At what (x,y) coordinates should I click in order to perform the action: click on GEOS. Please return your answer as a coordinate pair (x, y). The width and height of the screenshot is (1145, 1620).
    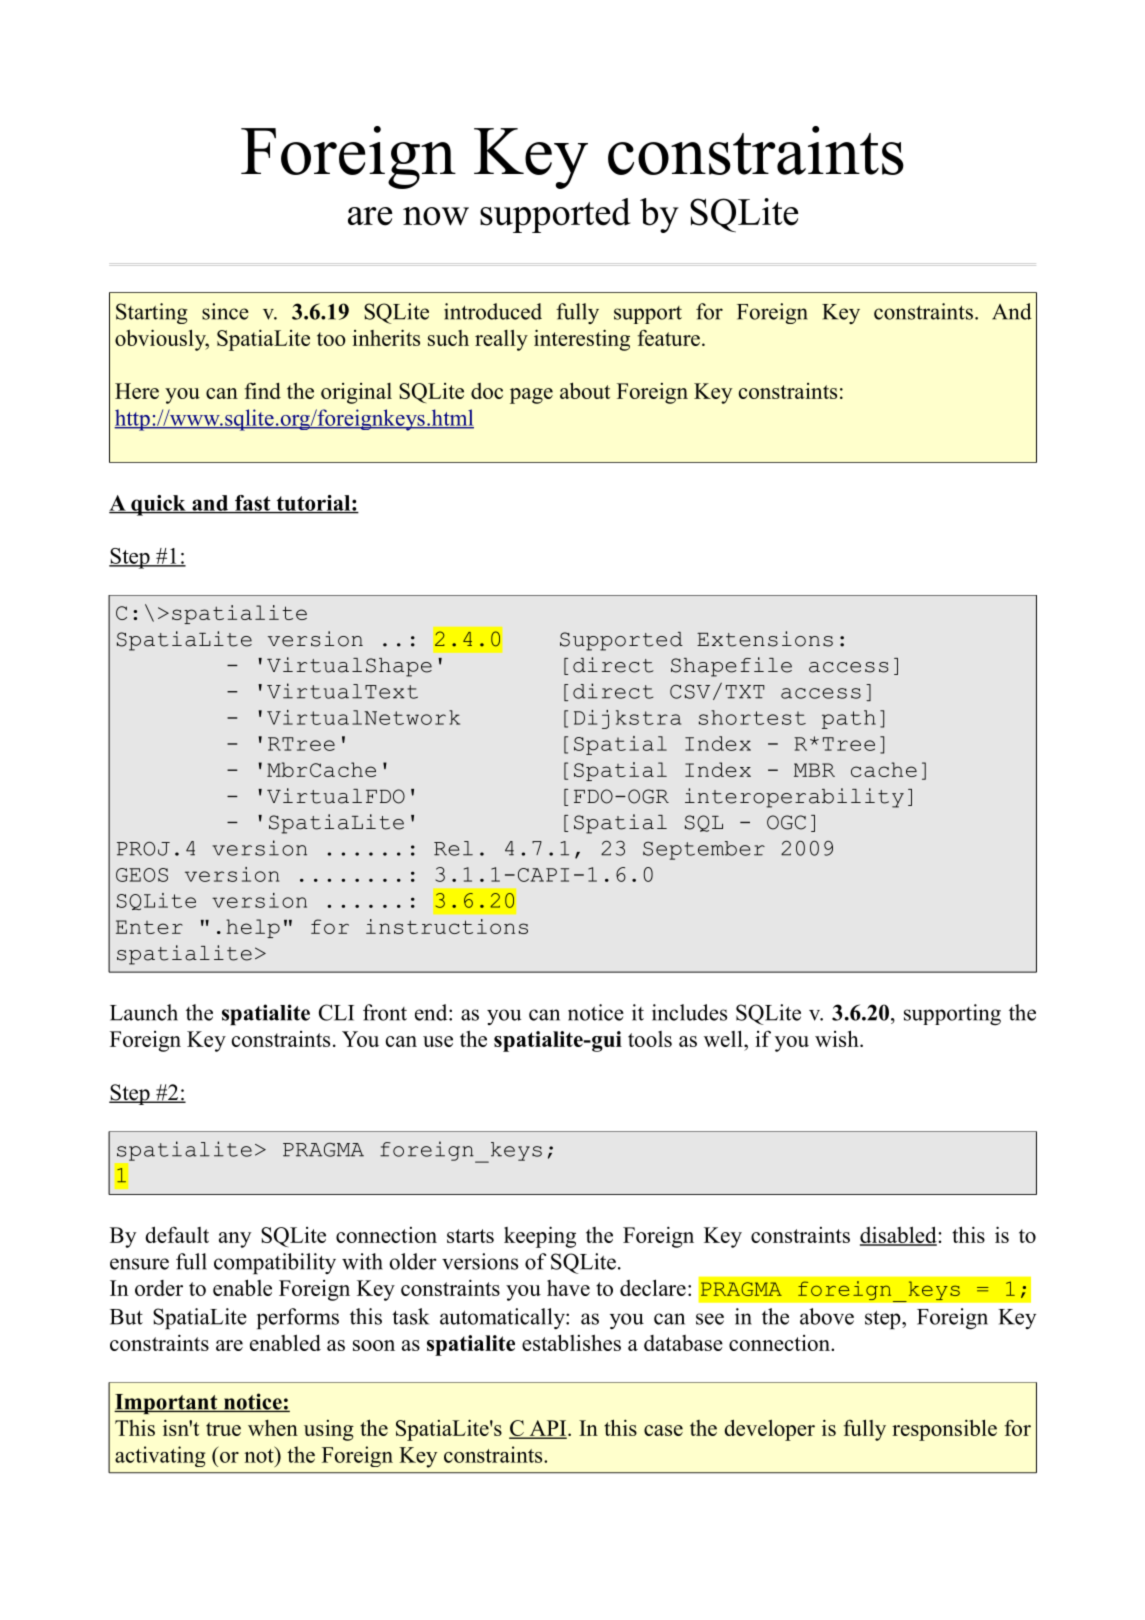
    Looking at the image, I should click on (142, 875).
